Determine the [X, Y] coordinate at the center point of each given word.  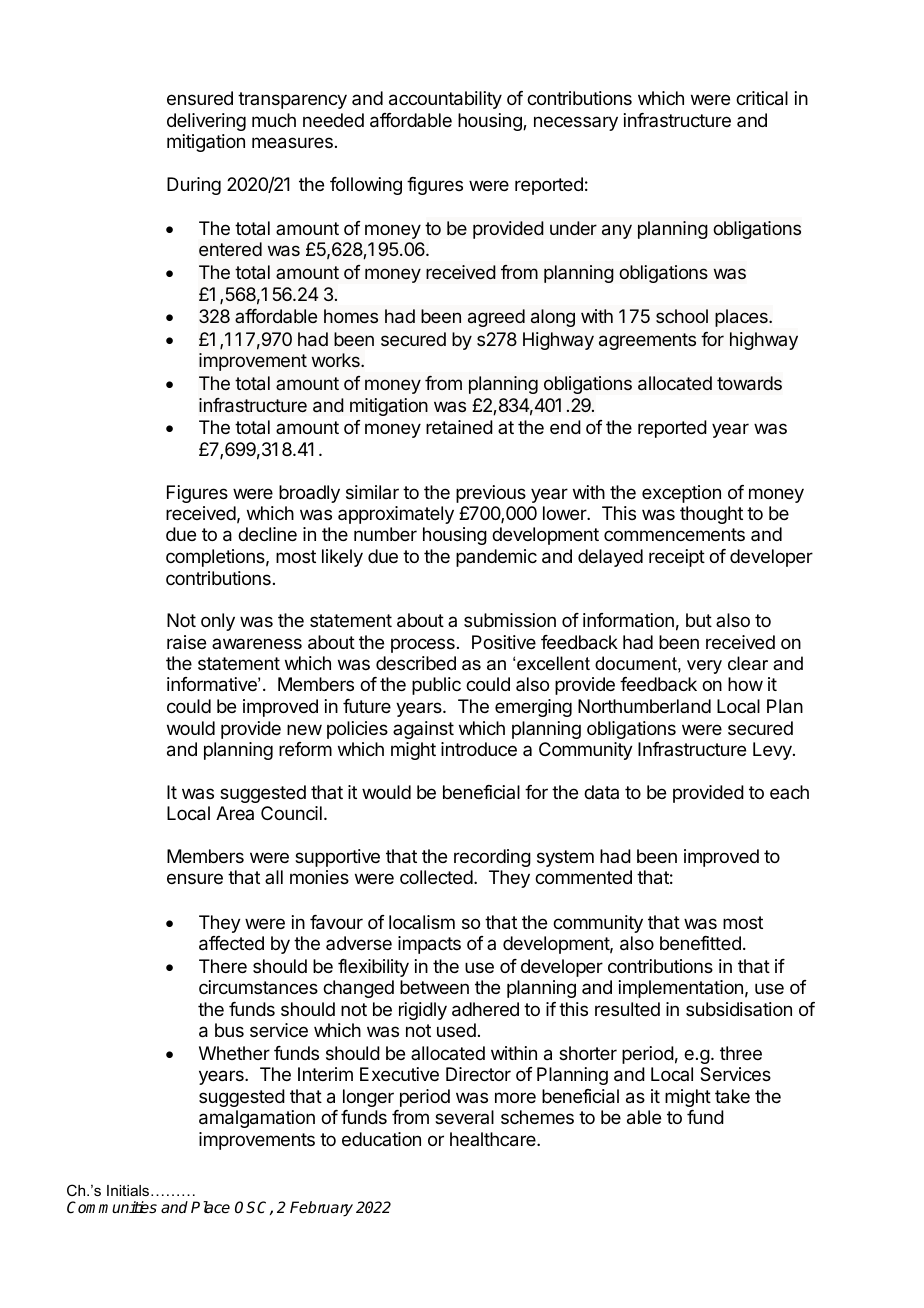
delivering [206, 122]
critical [762, 98]
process [423, 645]
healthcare [494, 1139]
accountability [445, 100]
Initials [129, 1190]
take [732, 1096]
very [704, 667]
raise [186, 642]
